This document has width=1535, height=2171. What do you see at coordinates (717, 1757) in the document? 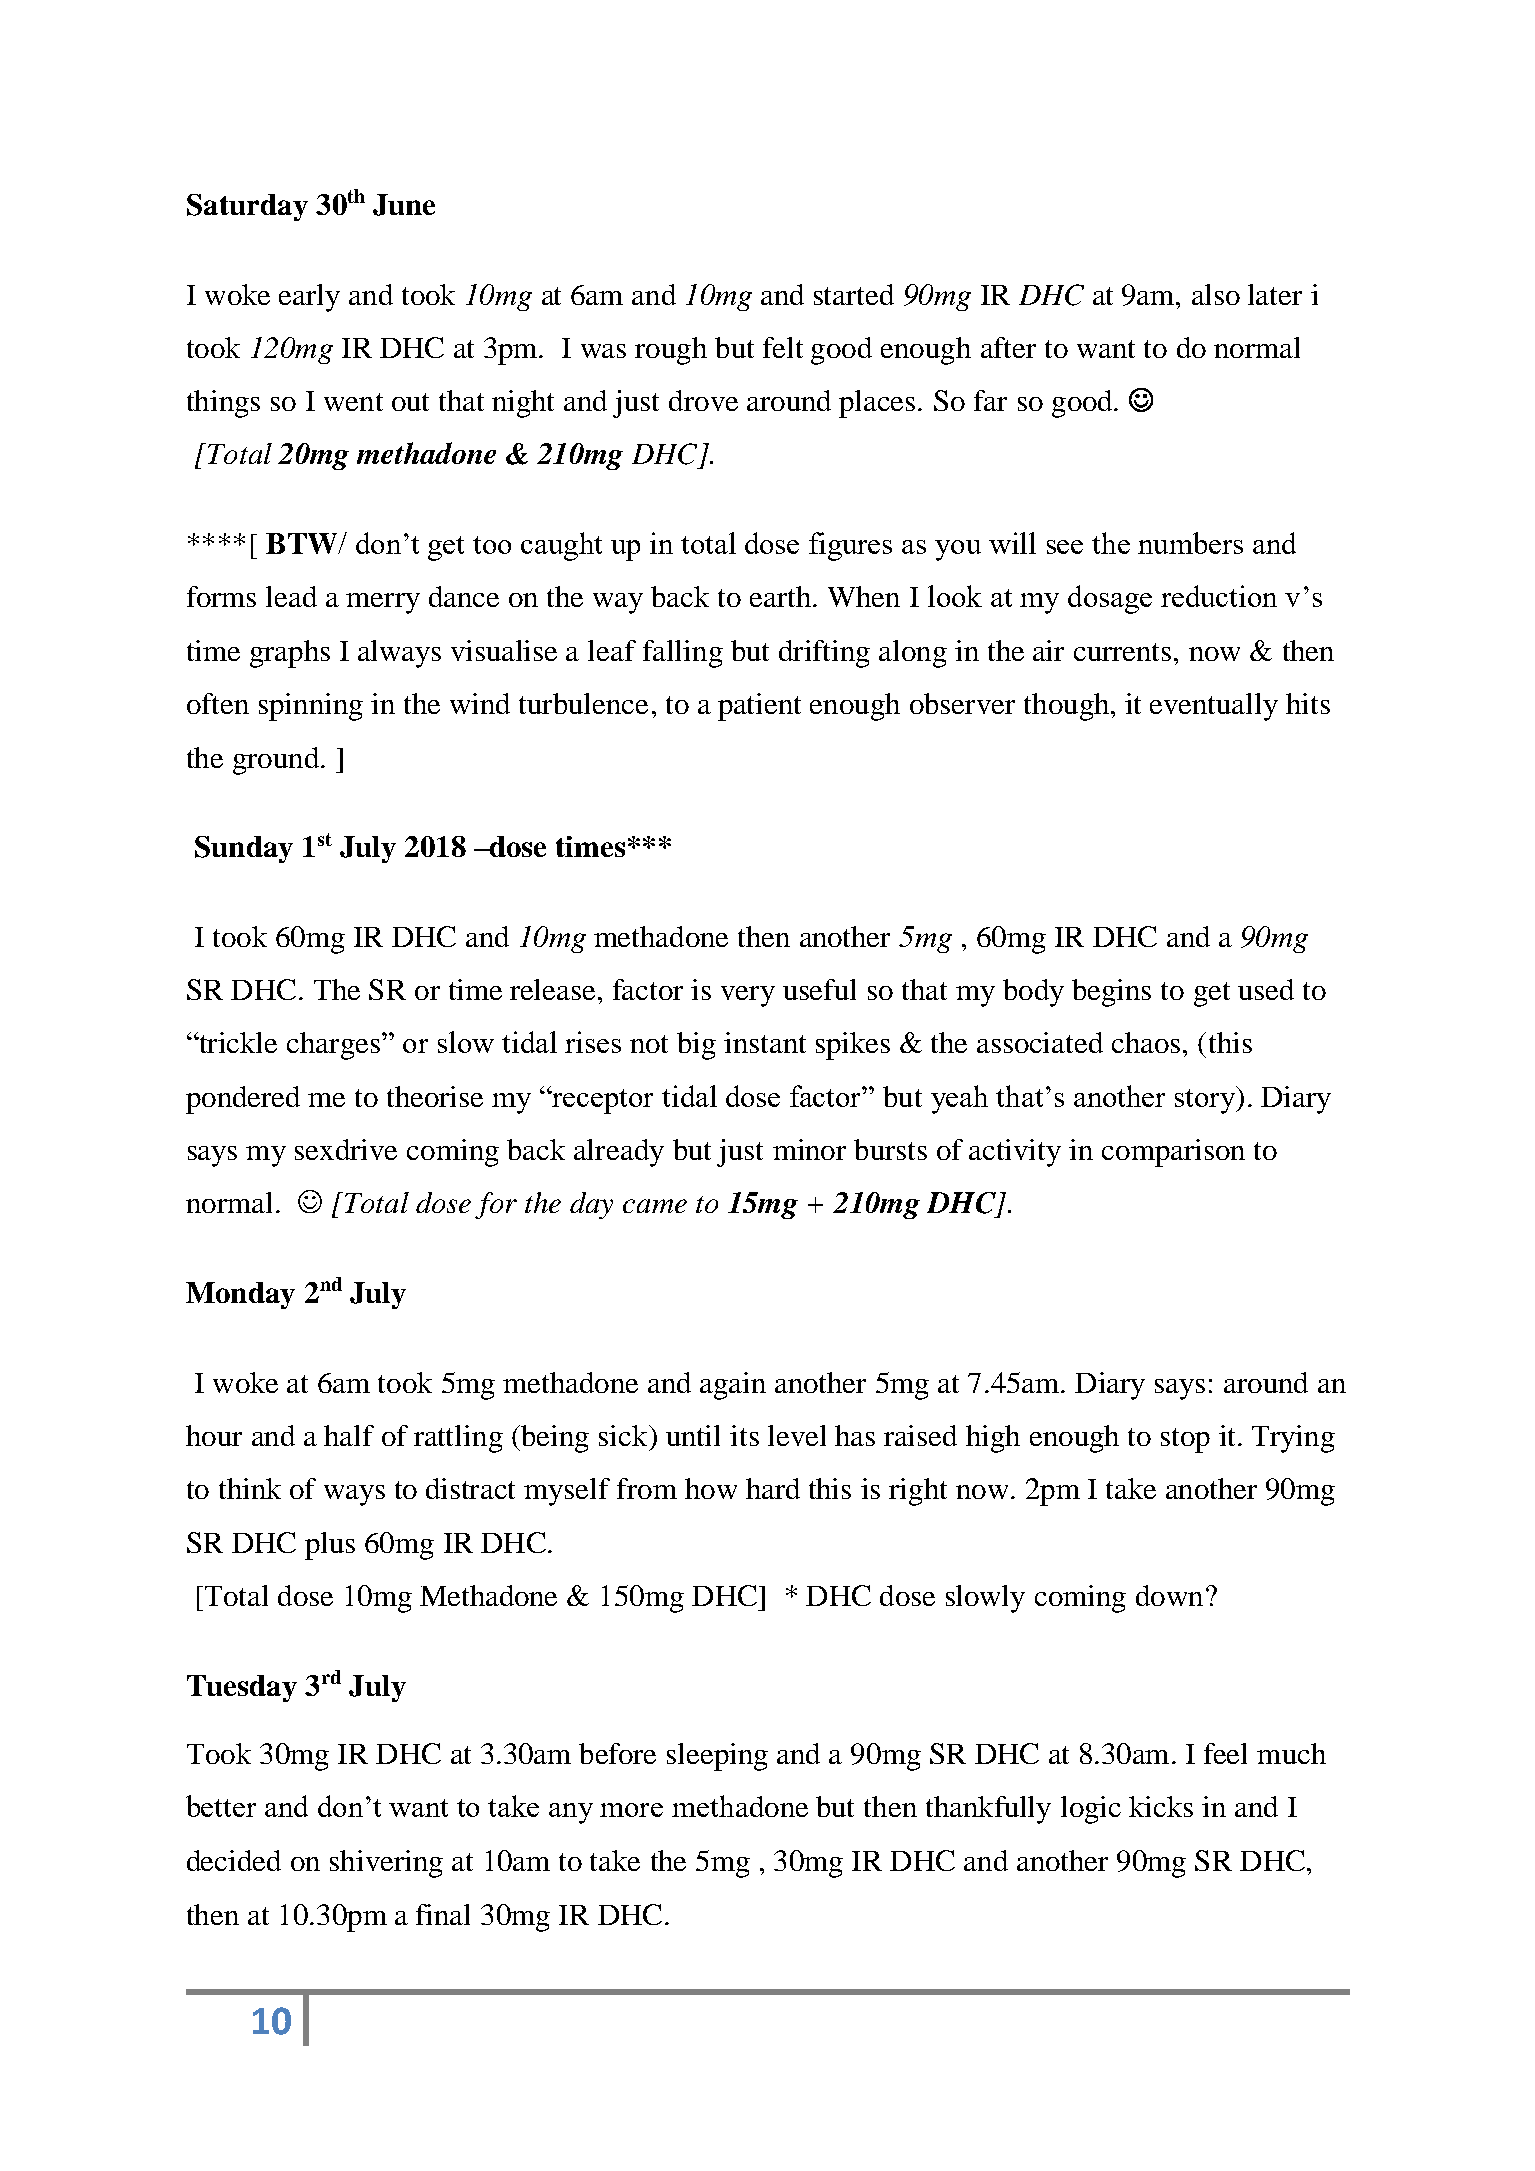
I see `sleeping` at bounding box center [717, 1757].
